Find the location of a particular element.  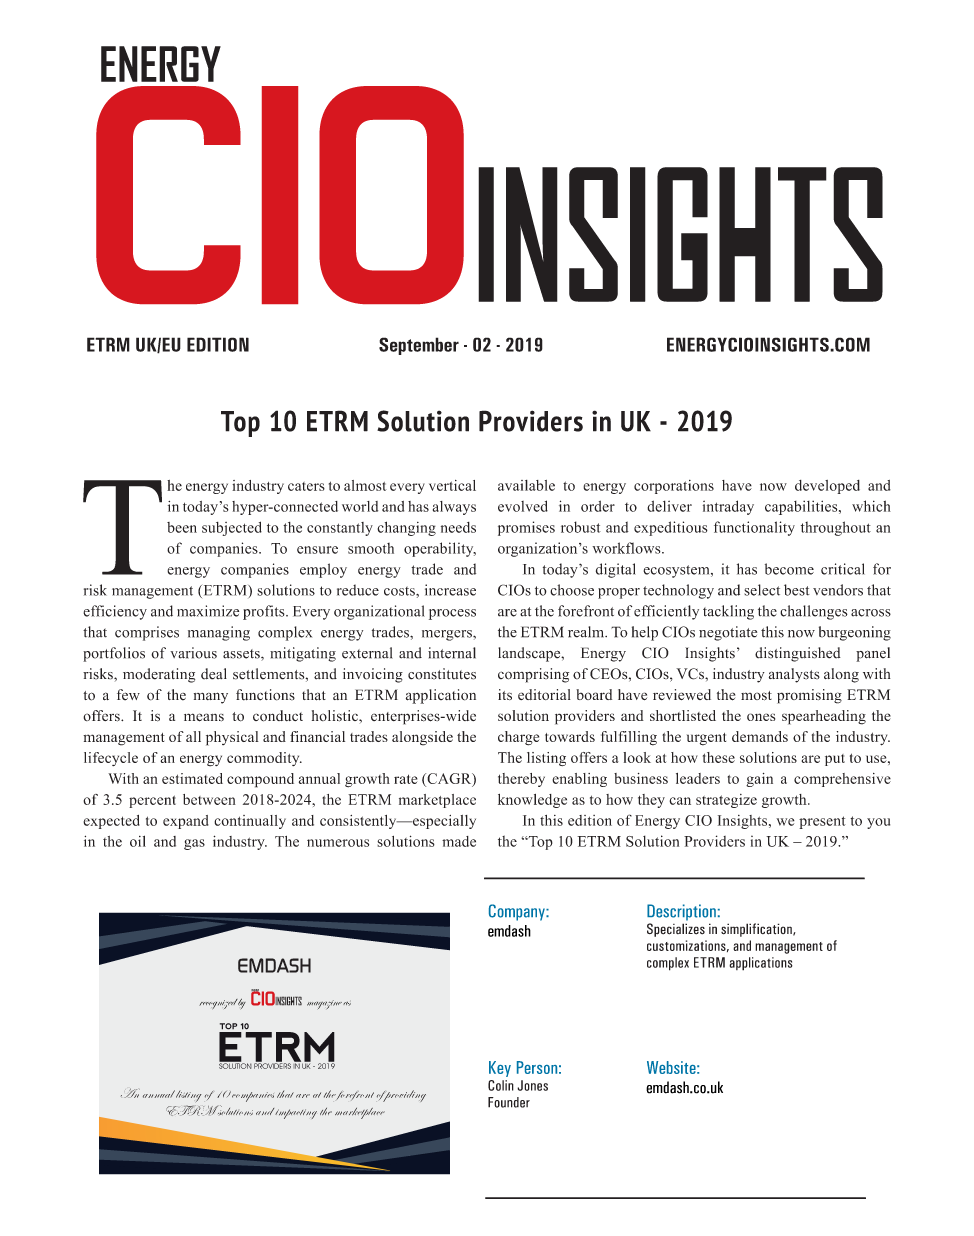

developed is located at coordinates (827, 487).
